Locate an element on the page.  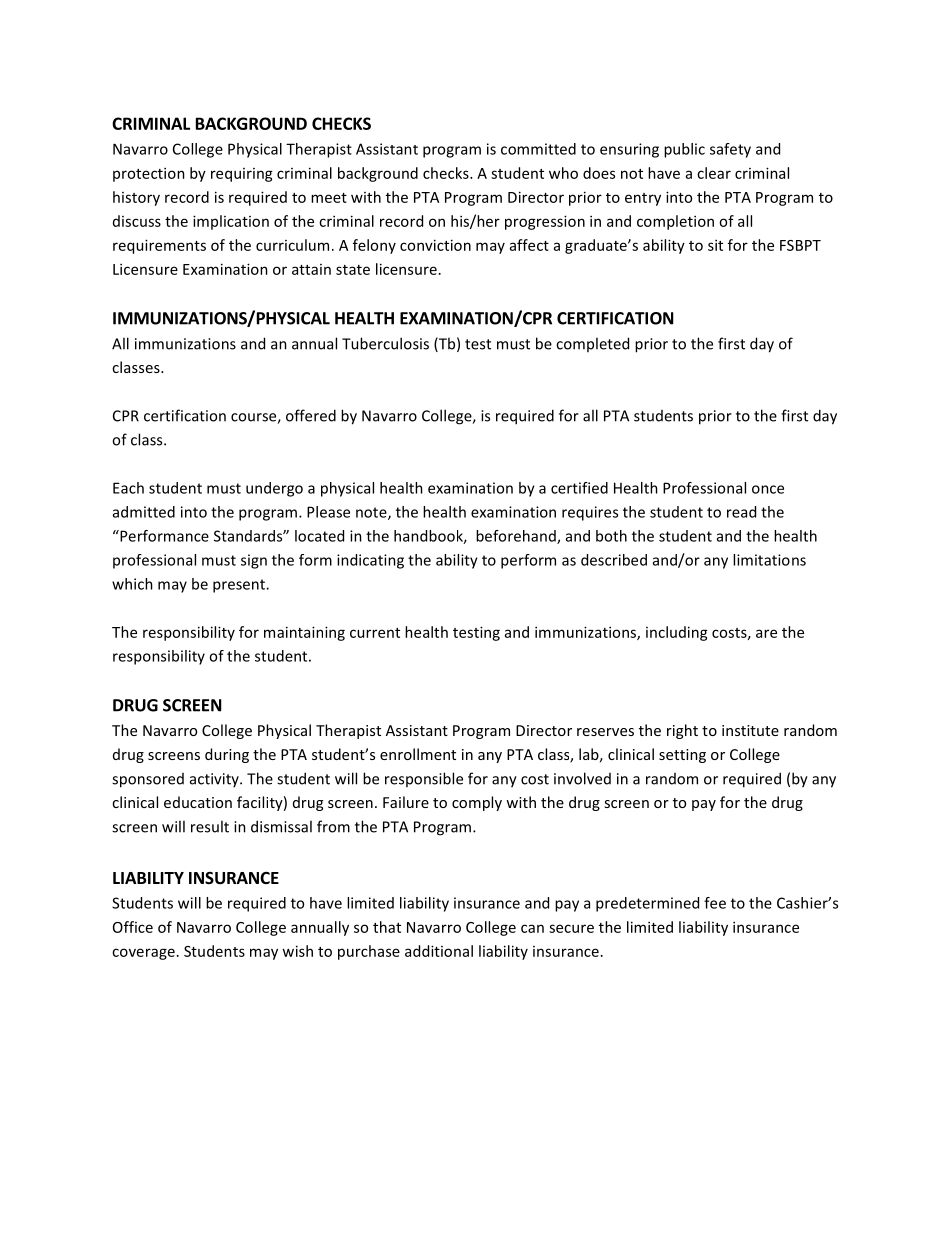
current is located at coordinates (375, 633).
